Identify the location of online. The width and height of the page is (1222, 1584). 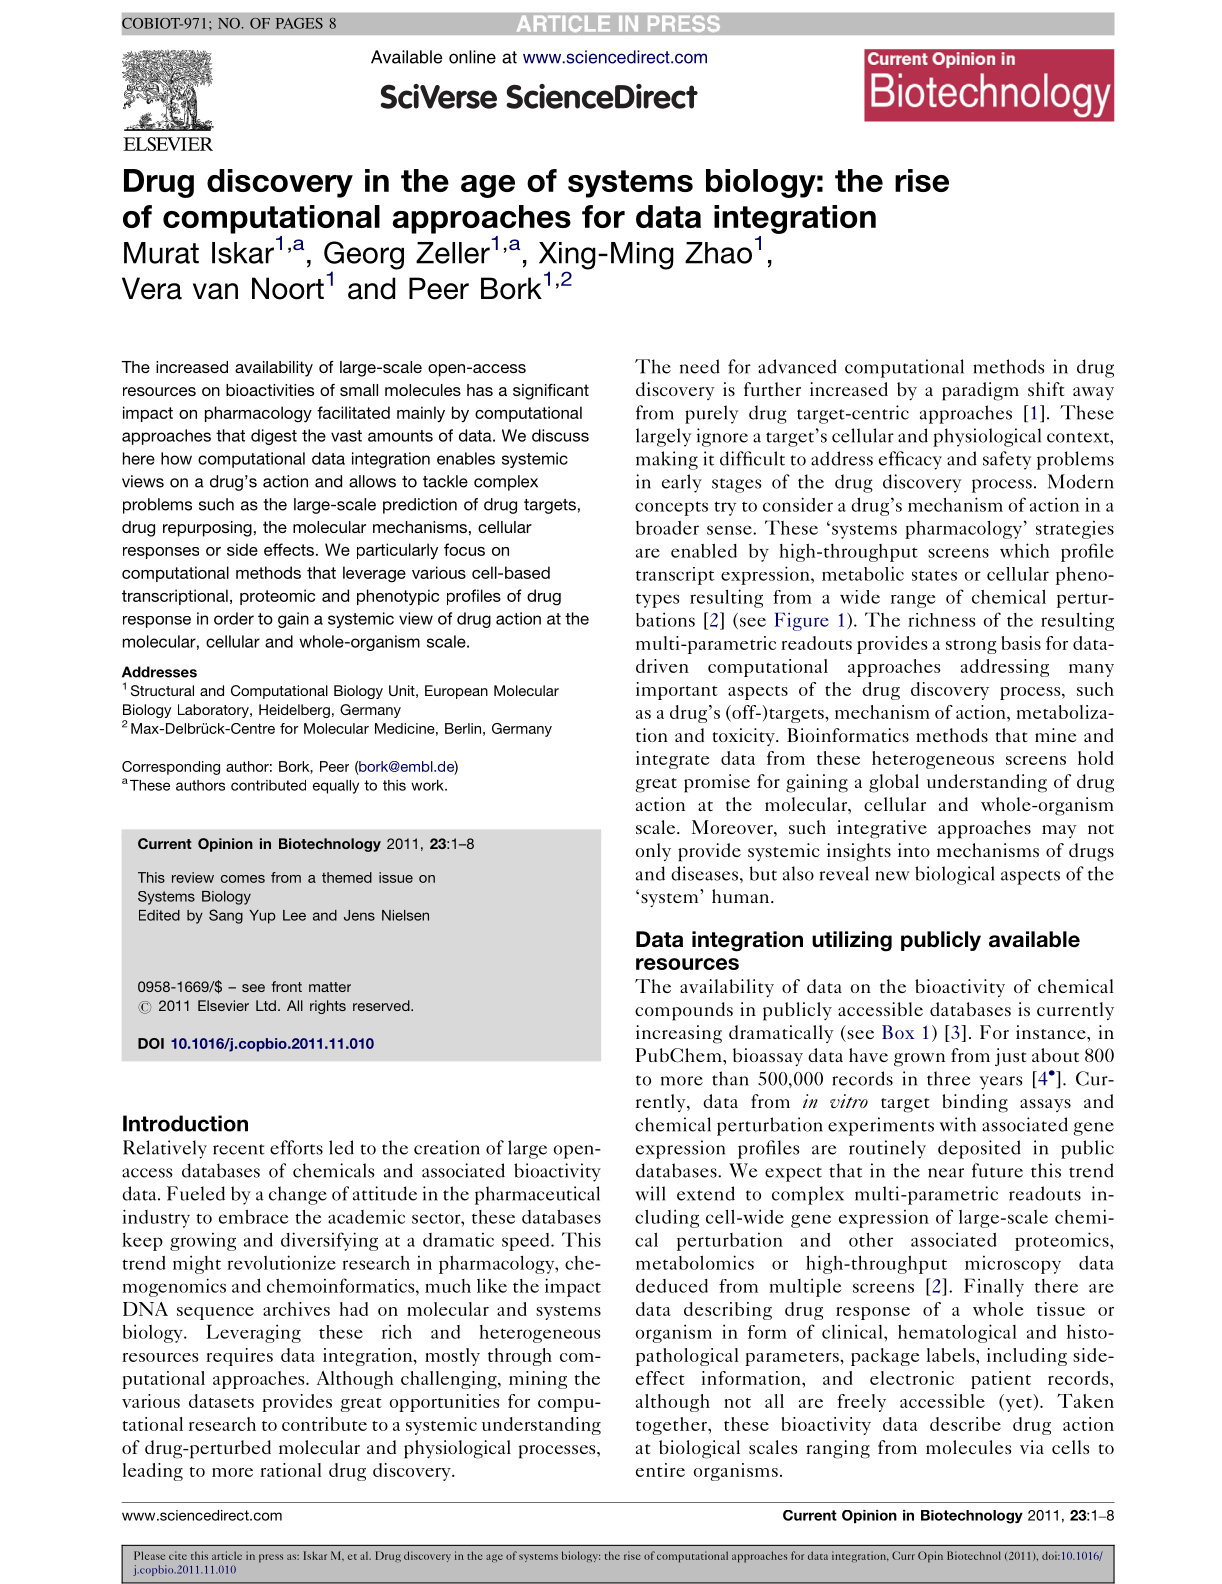
(472, 57).
